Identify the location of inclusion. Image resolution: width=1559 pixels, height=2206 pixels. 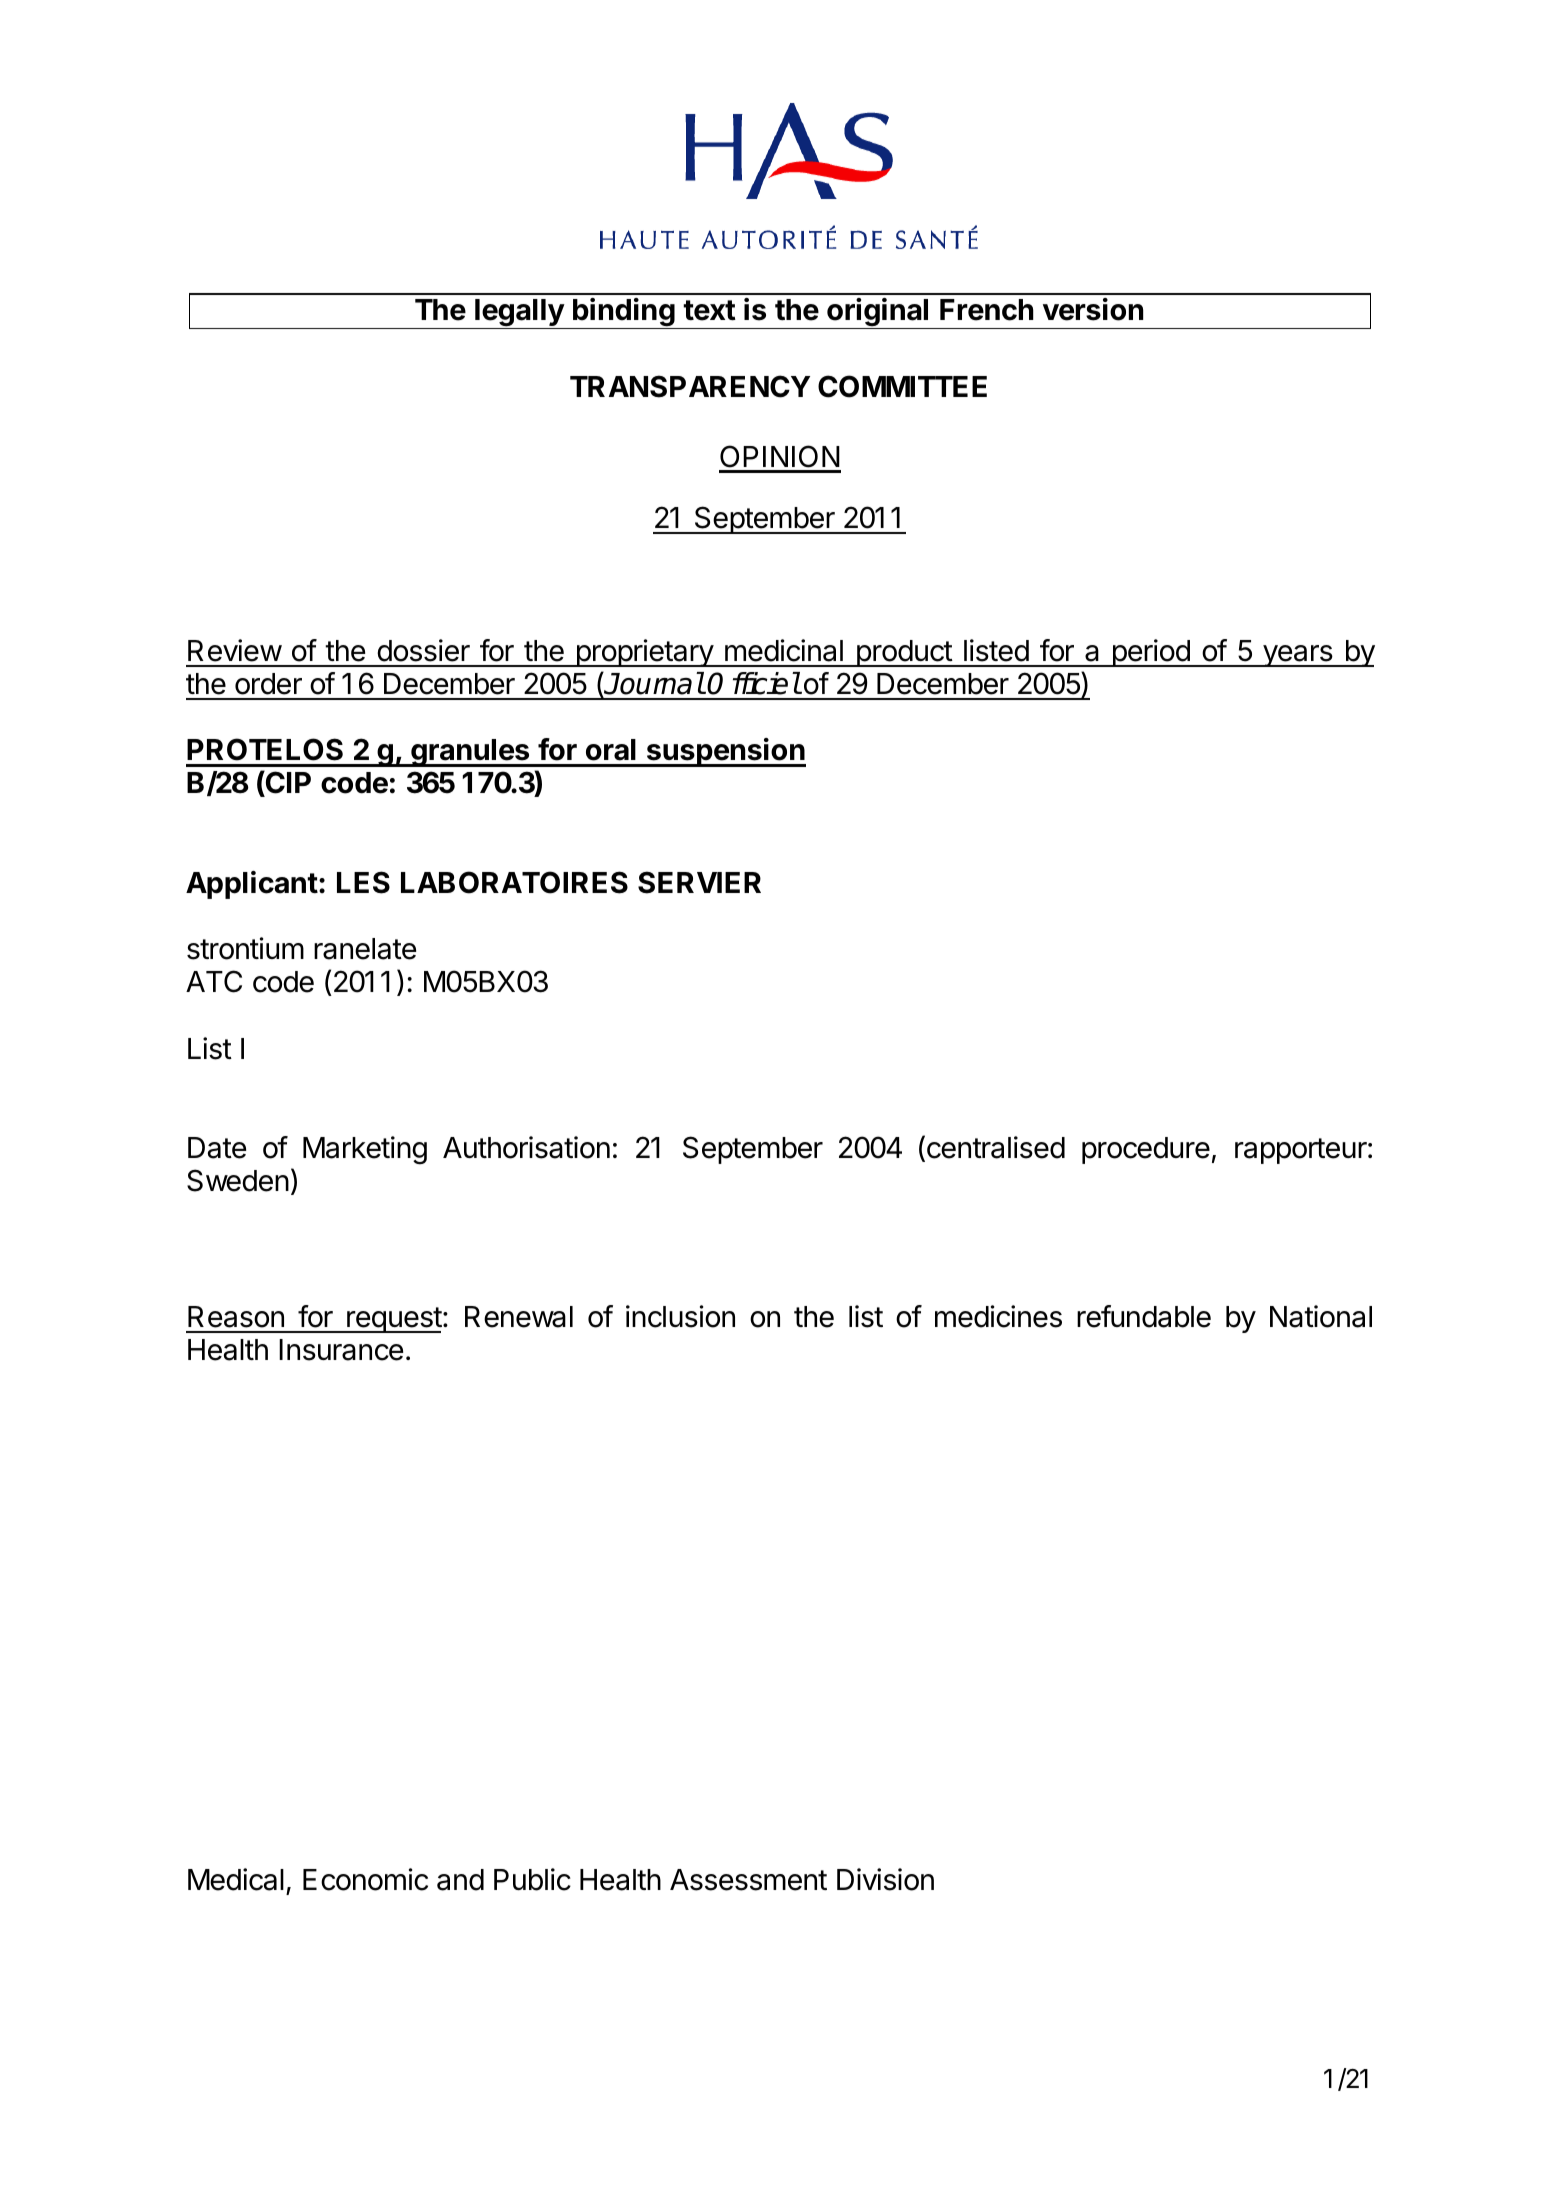
(680, 1316).
